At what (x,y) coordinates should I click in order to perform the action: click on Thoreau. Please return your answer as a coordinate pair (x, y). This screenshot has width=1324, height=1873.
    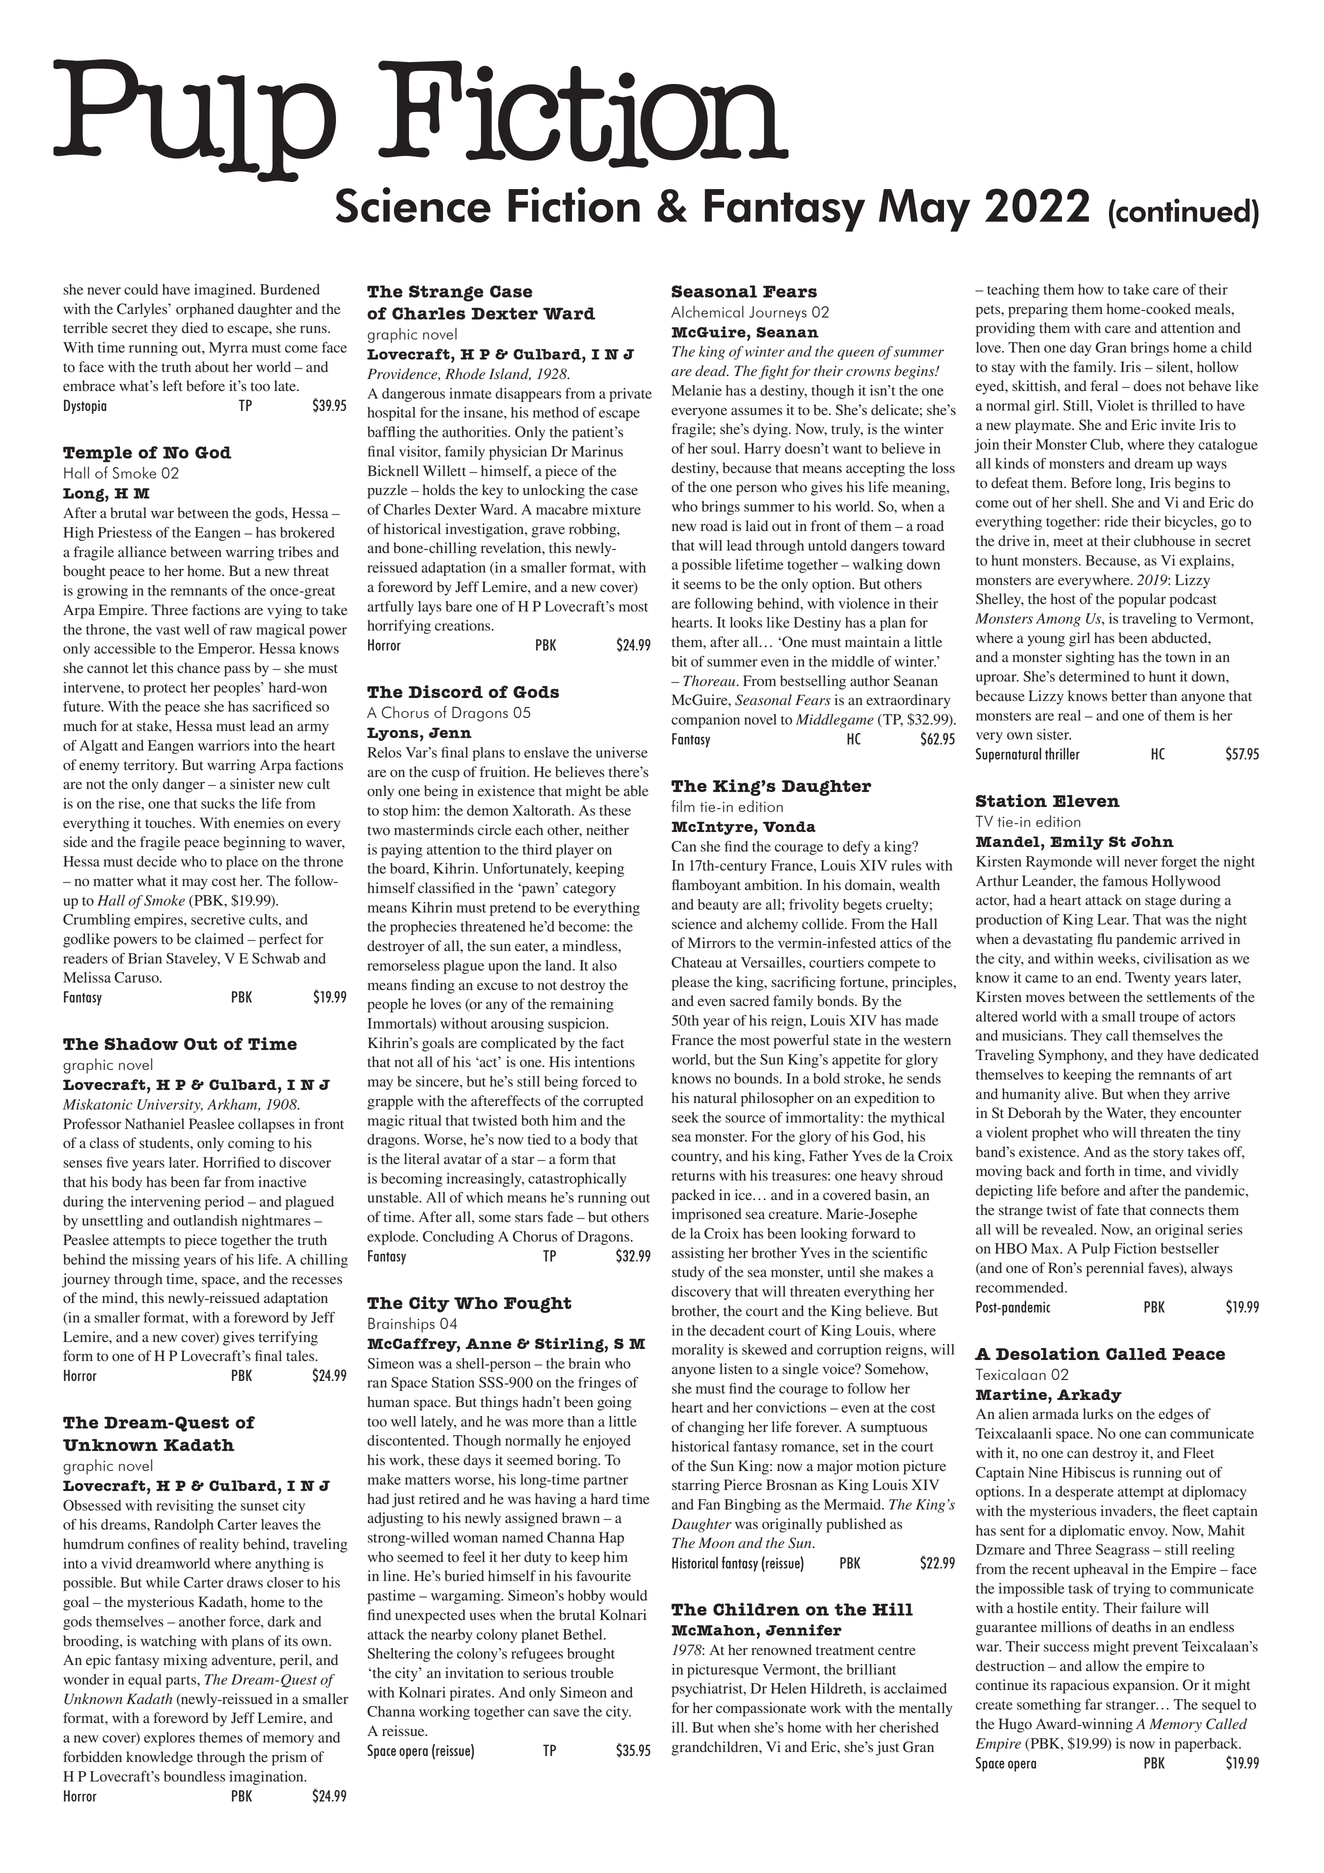
    Looking at the image, I should click on (710, 681).
